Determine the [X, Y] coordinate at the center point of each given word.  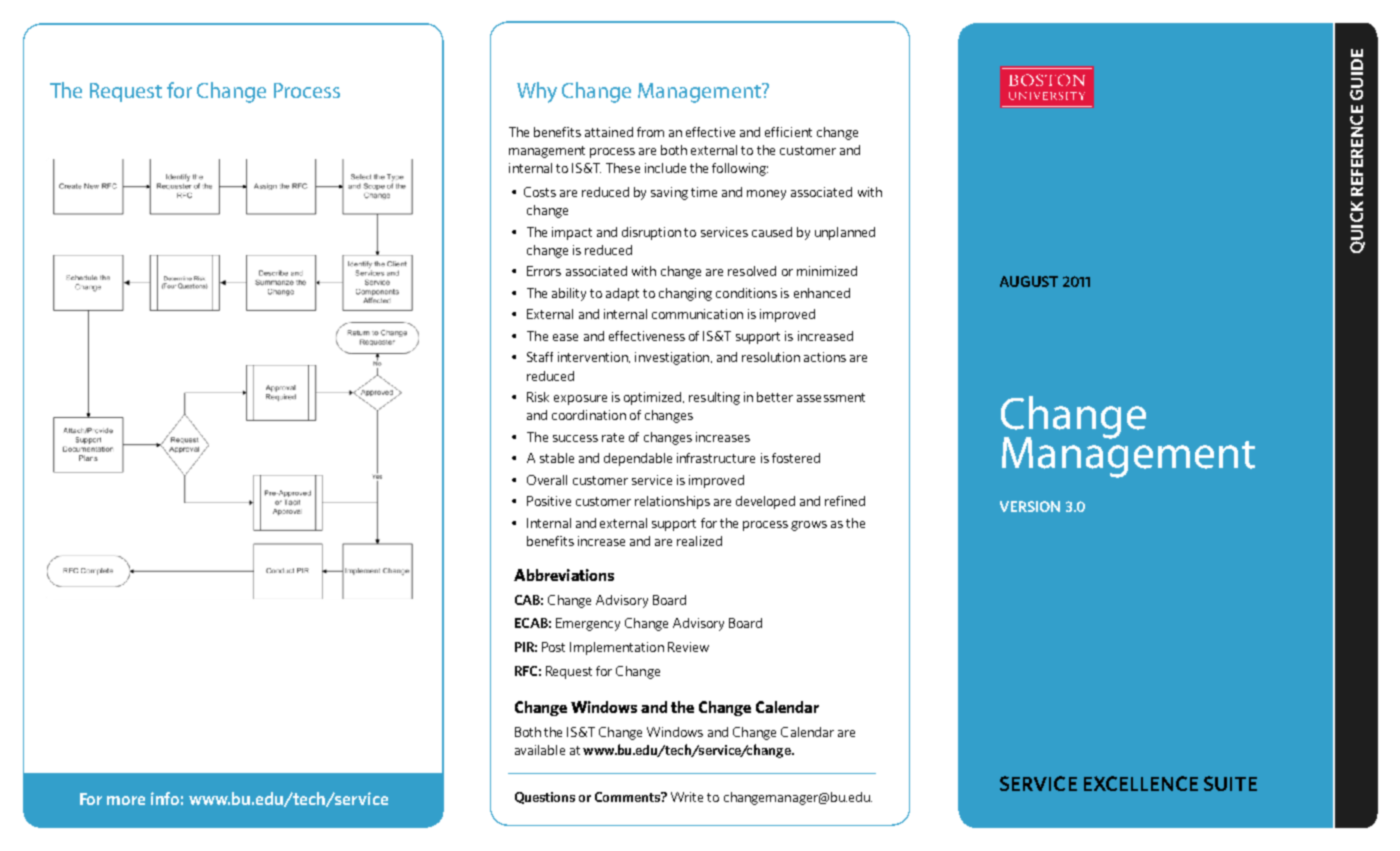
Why [537, 92]
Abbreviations [564, 575]
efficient [788, 132]
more [126, 800]
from [650, 132]
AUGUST [1029, 281]
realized [699, 541]
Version [1030, 506]
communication [697, 314]
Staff [540, 357]
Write [687, 797]
